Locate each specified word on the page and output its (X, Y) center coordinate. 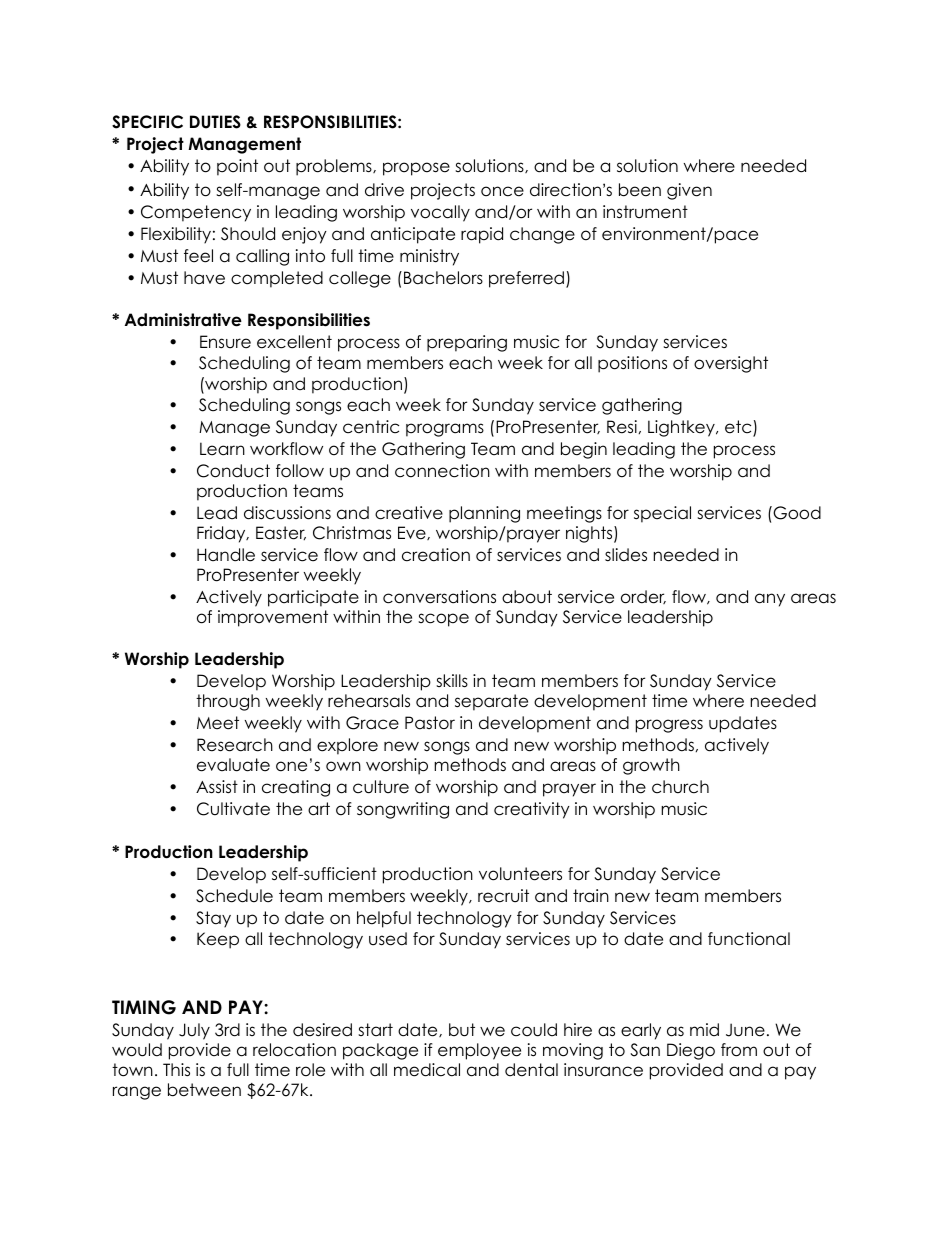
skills (452, 681)
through (228, 702)
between (204, 1090)
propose (416, 169)
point (237, 167)
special (662, 514)
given (689, 191)
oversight (731, 364)
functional (749, 939)
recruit (503, 896)
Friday (222, 534)
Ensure (225, 342)
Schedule (234, 896)
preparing (467, 343)
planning (484, 514)
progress (669, 726)
